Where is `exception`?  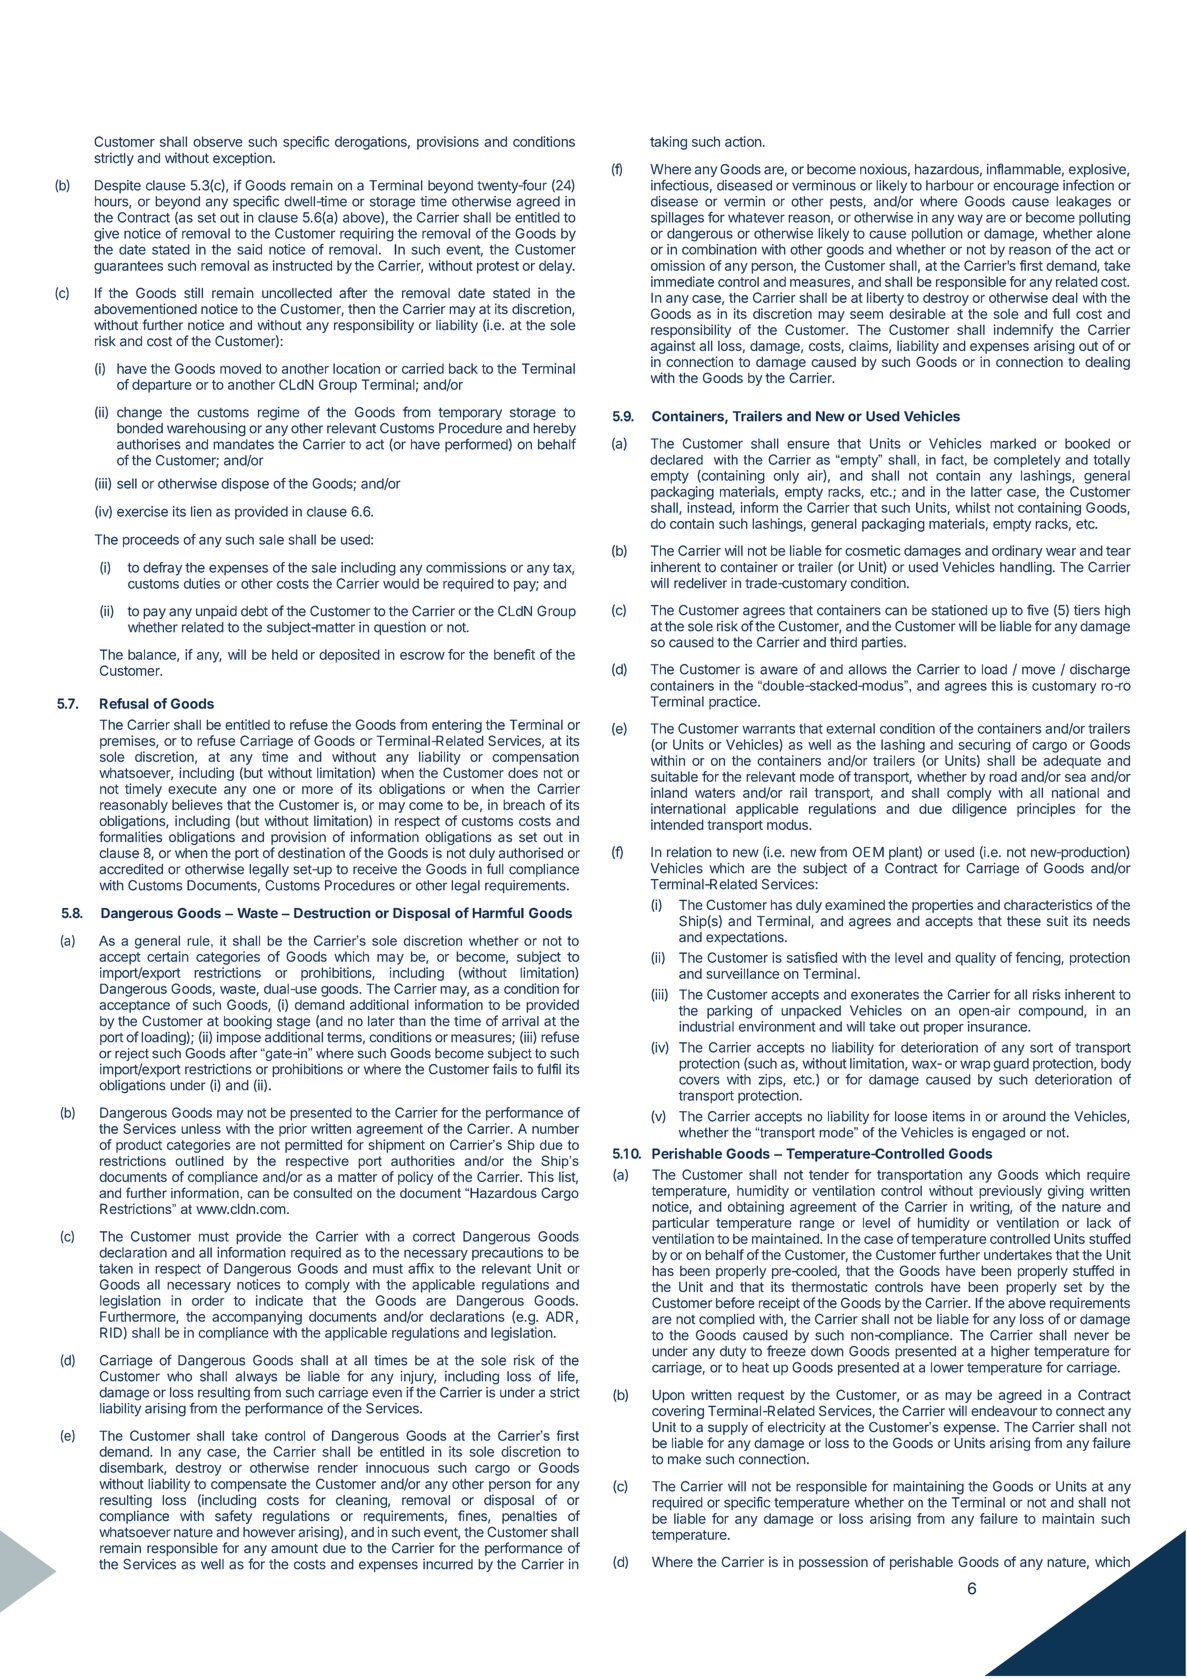 exception is located at coordinates (243, 159).
